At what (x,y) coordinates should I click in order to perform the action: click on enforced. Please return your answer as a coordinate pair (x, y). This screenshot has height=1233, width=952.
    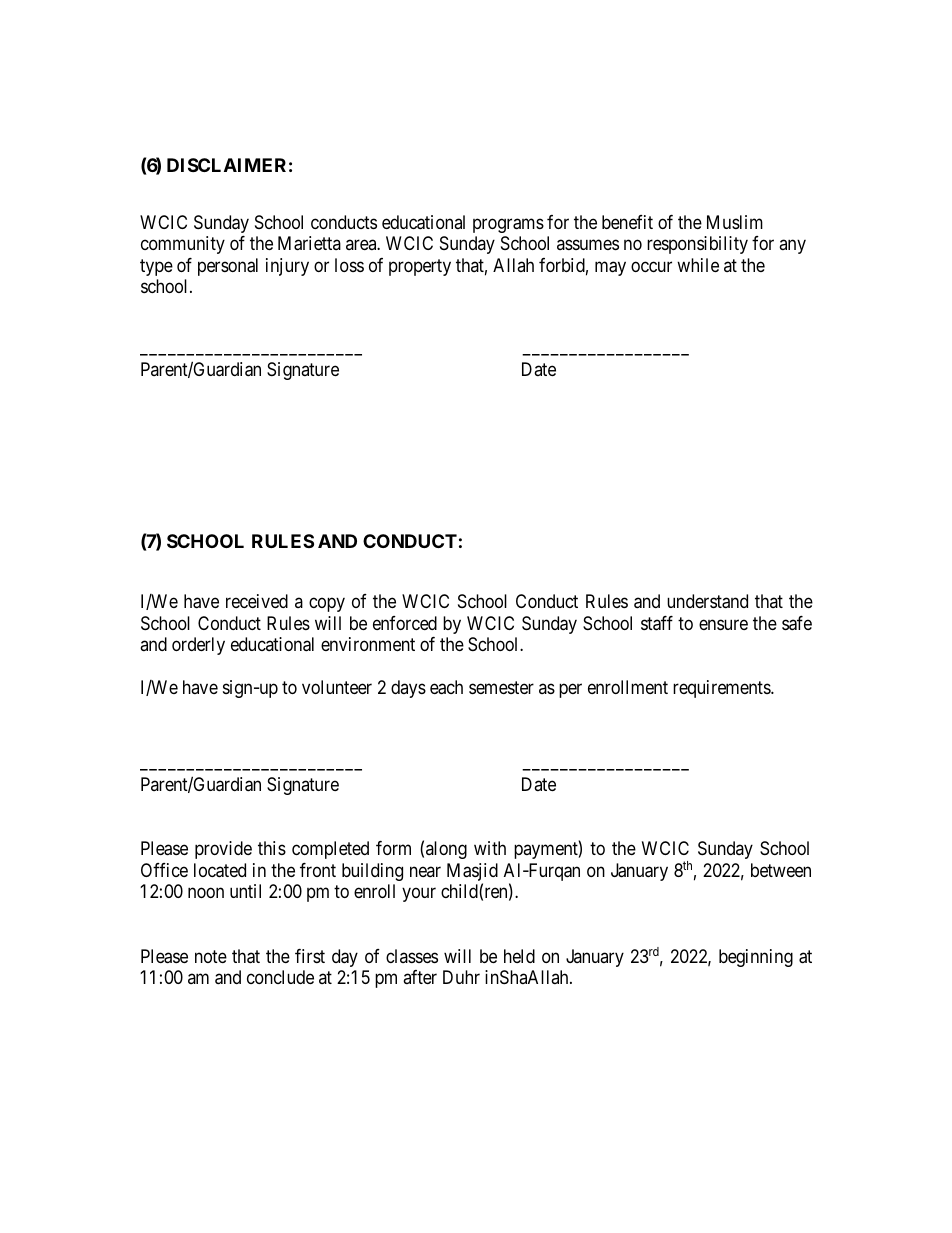
    Looking at the image, I should click on (405, 623).
